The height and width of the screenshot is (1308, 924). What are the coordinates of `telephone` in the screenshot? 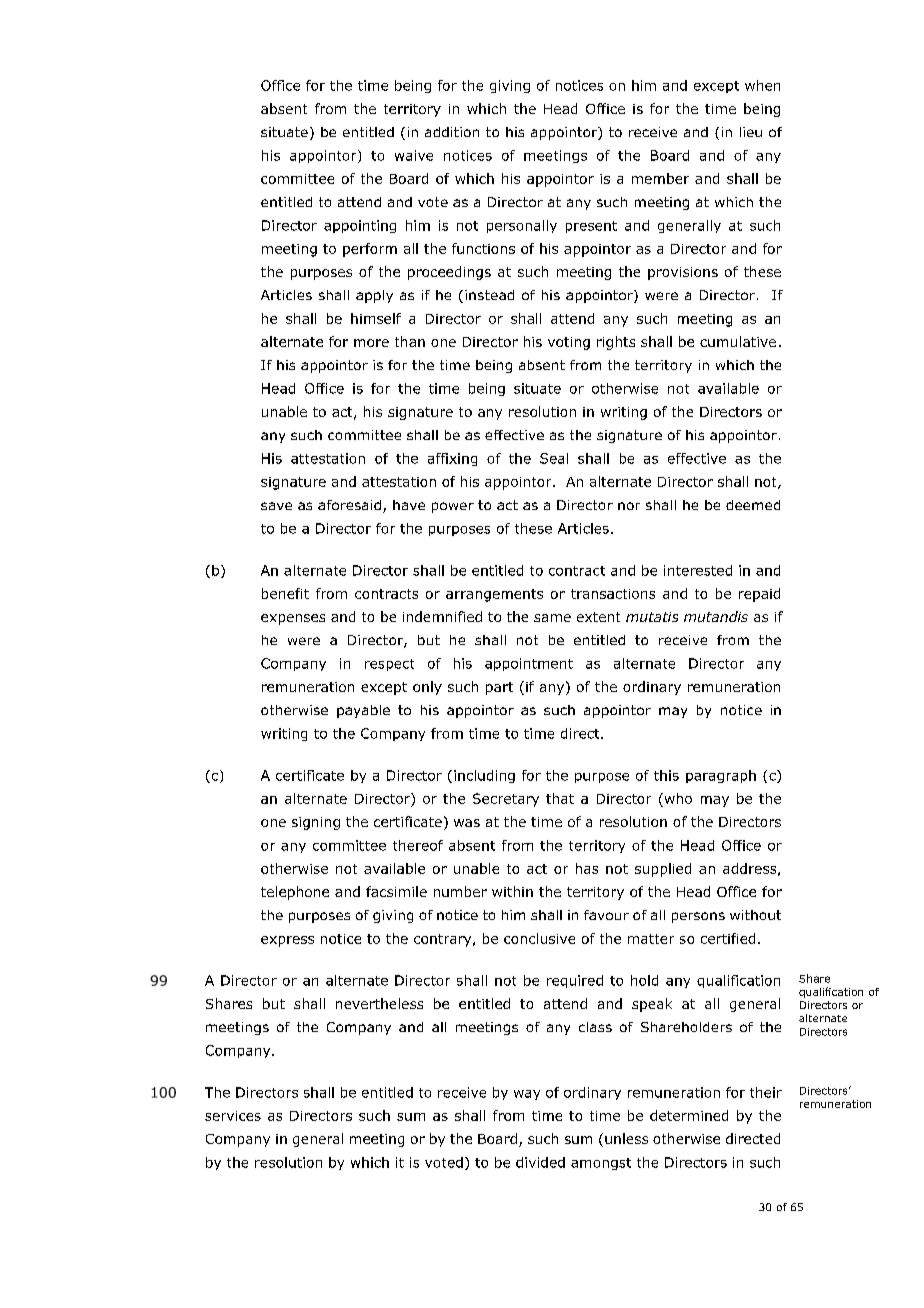 It's located at (295, 893).
